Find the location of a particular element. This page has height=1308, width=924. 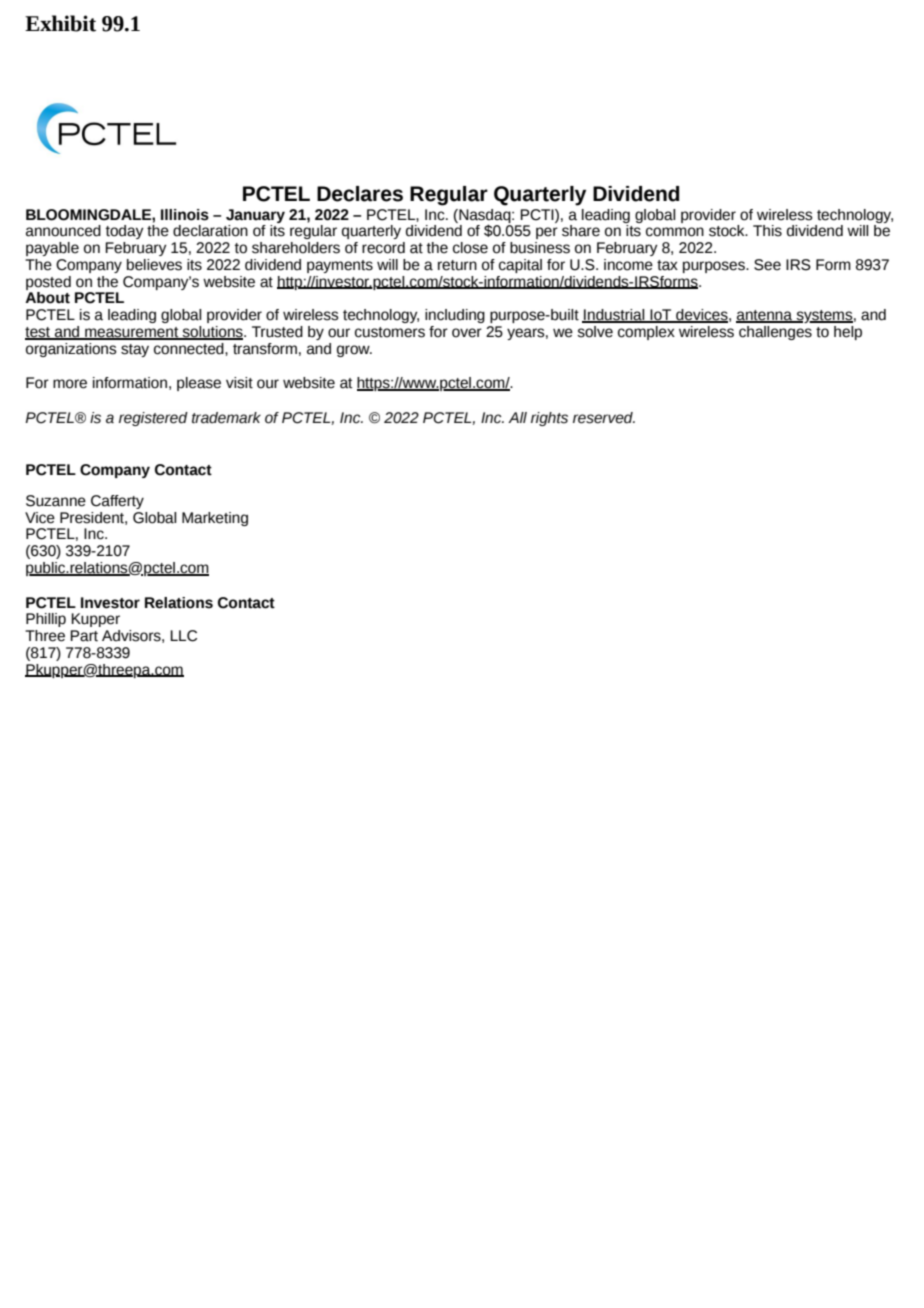

Part is located at coordinates (84, 636).
